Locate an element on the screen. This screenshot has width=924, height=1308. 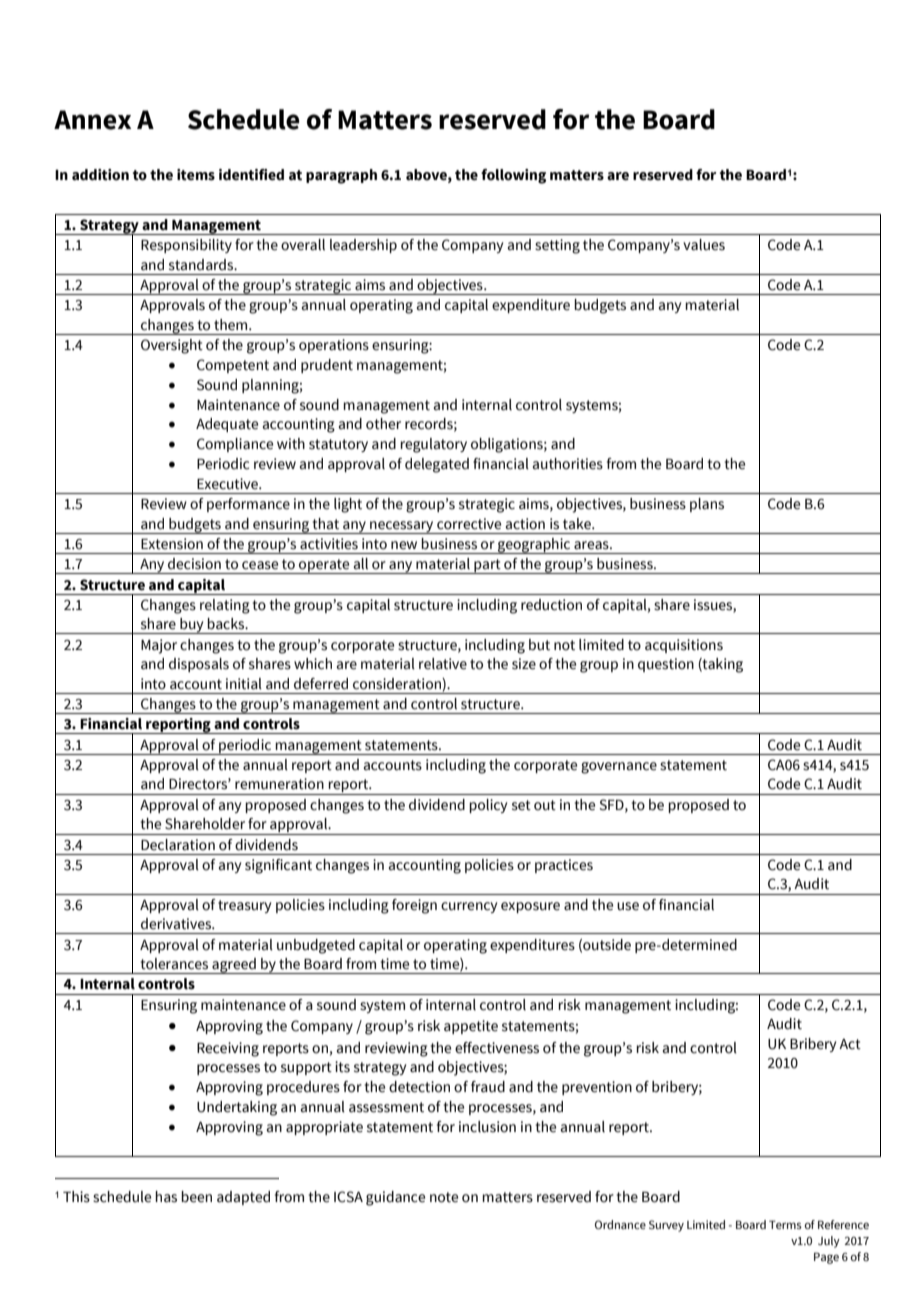
plans is located at coordinates (707, 505).
